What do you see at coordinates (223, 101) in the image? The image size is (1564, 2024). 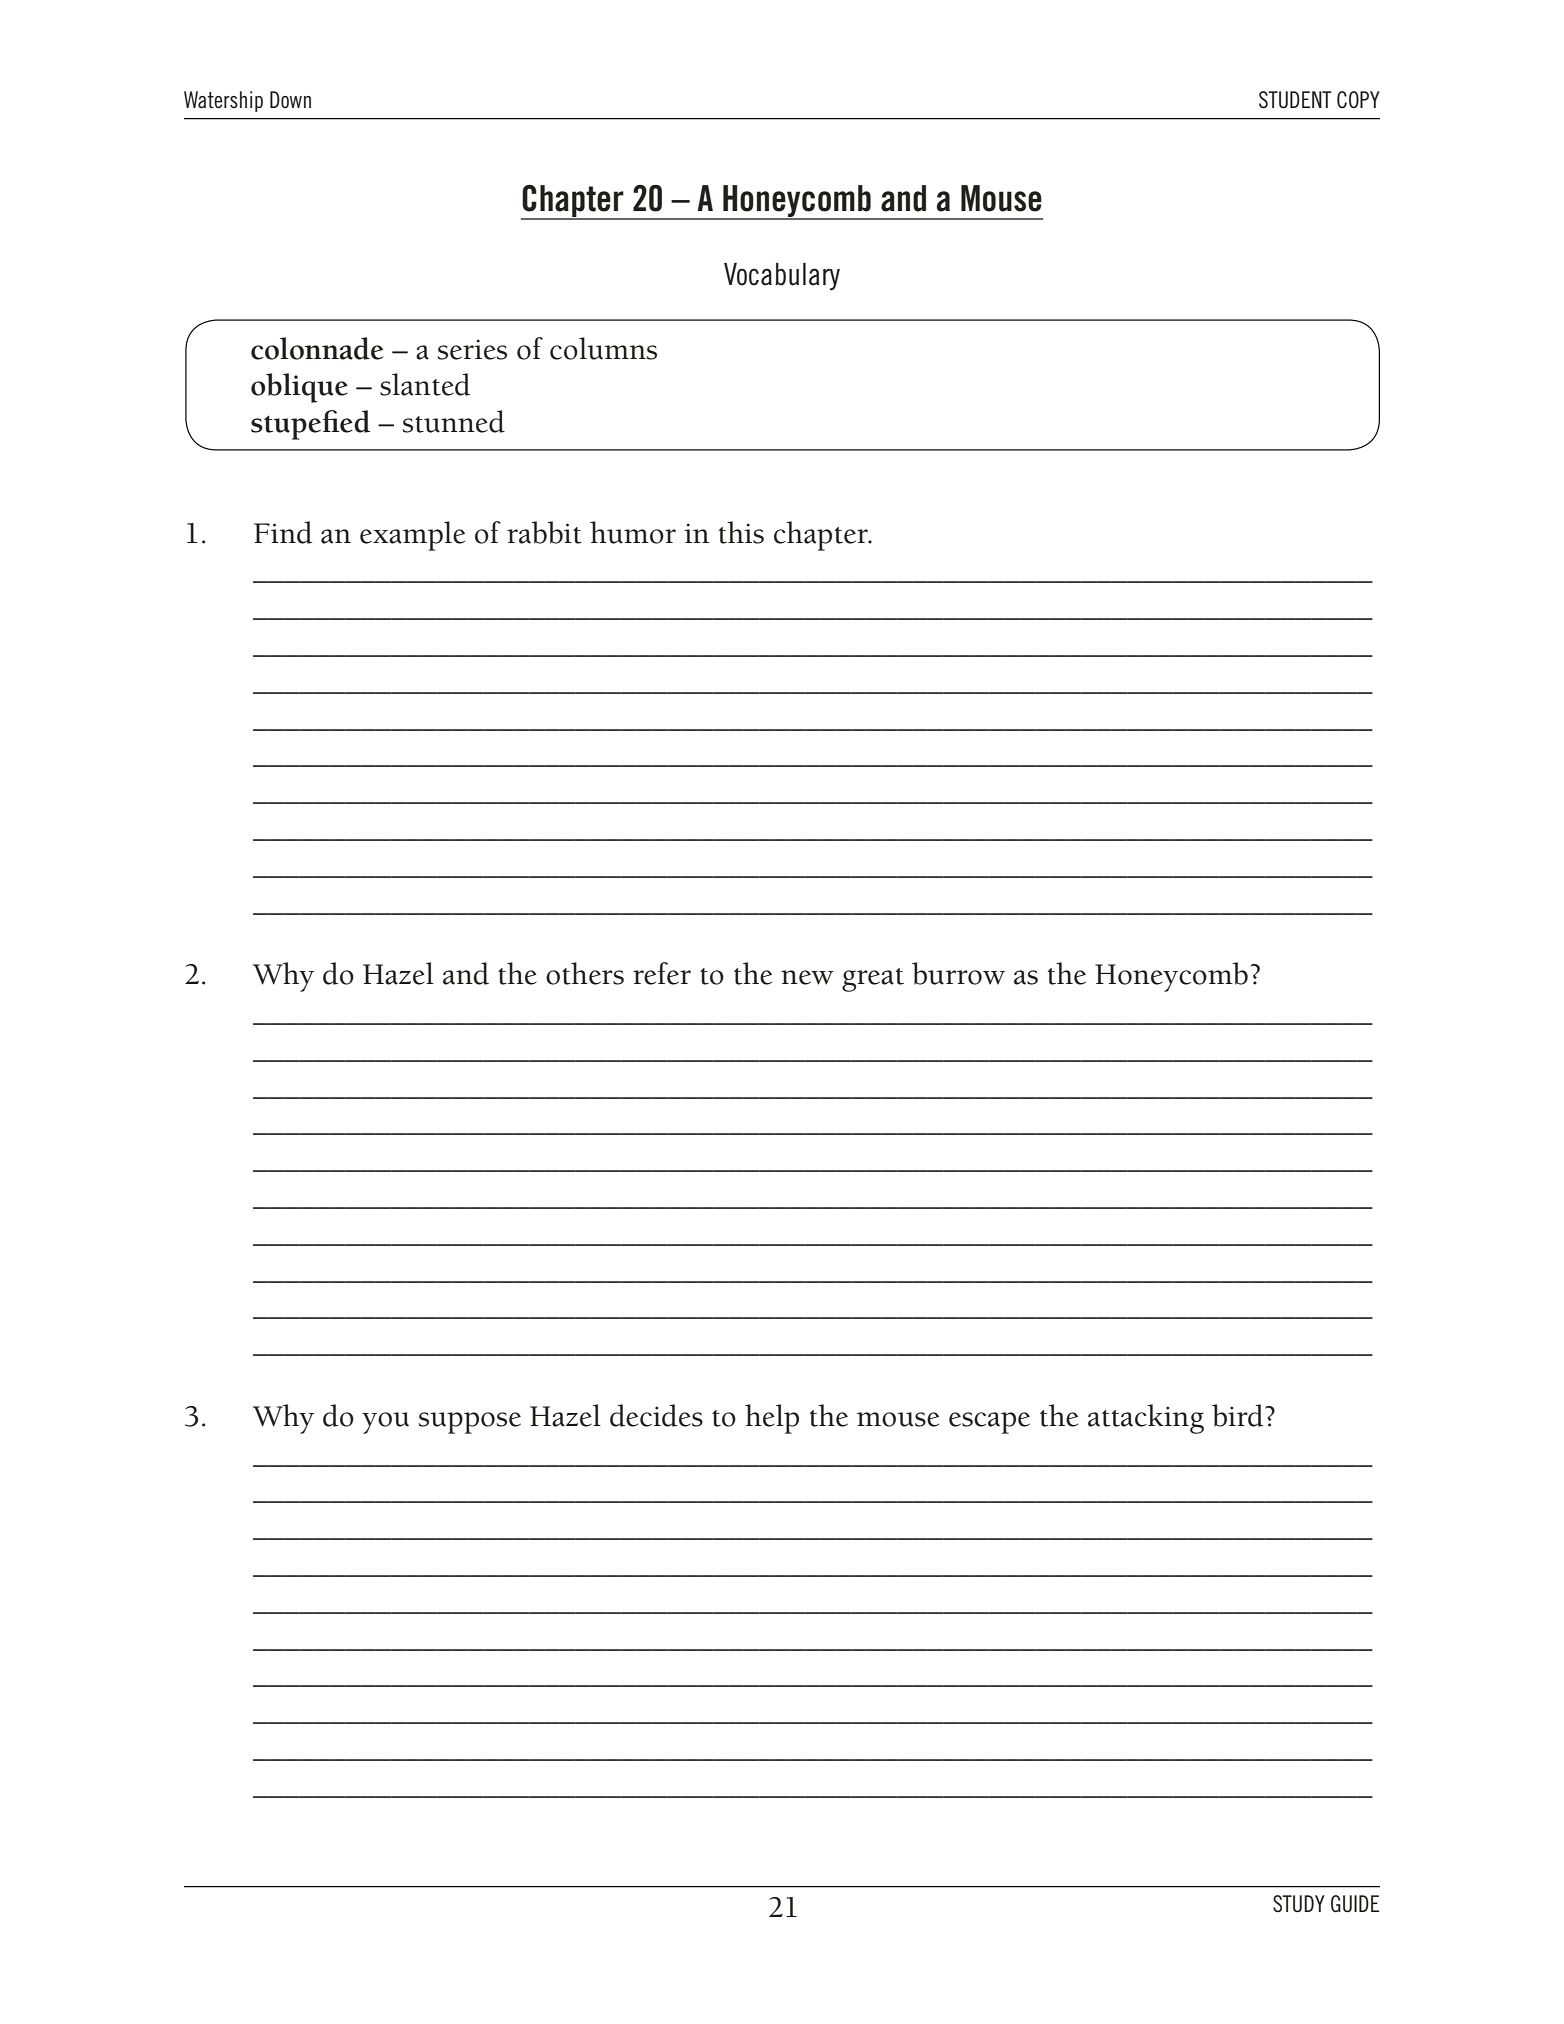 I see `Watership` at bounding box center [223, 101].
